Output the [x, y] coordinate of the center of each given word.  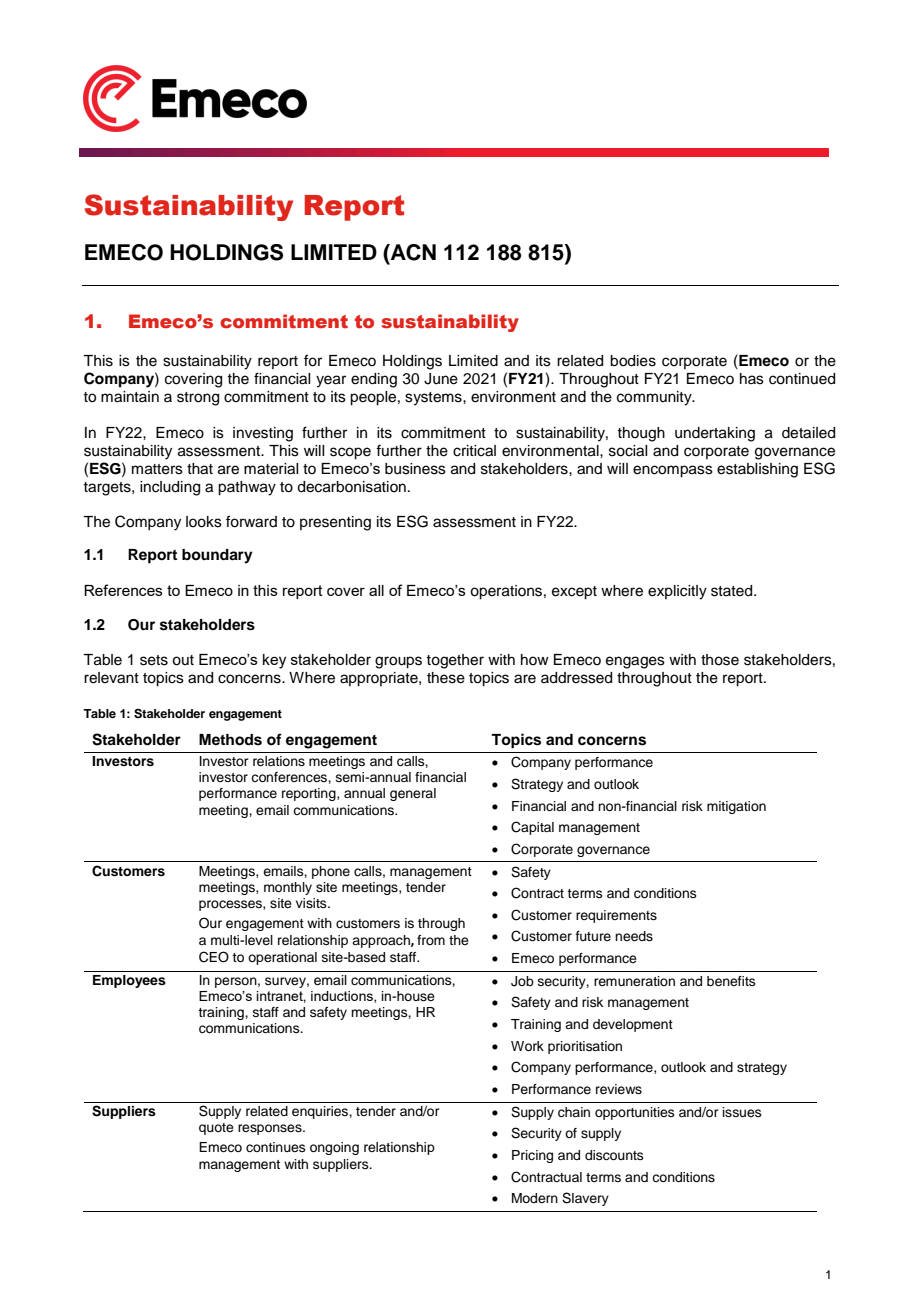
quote [216, 1129]
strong [198, 399]
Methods [230, 740]
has [752, 379]
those [720, 660]
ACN [412, 252]
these [446, 678]
